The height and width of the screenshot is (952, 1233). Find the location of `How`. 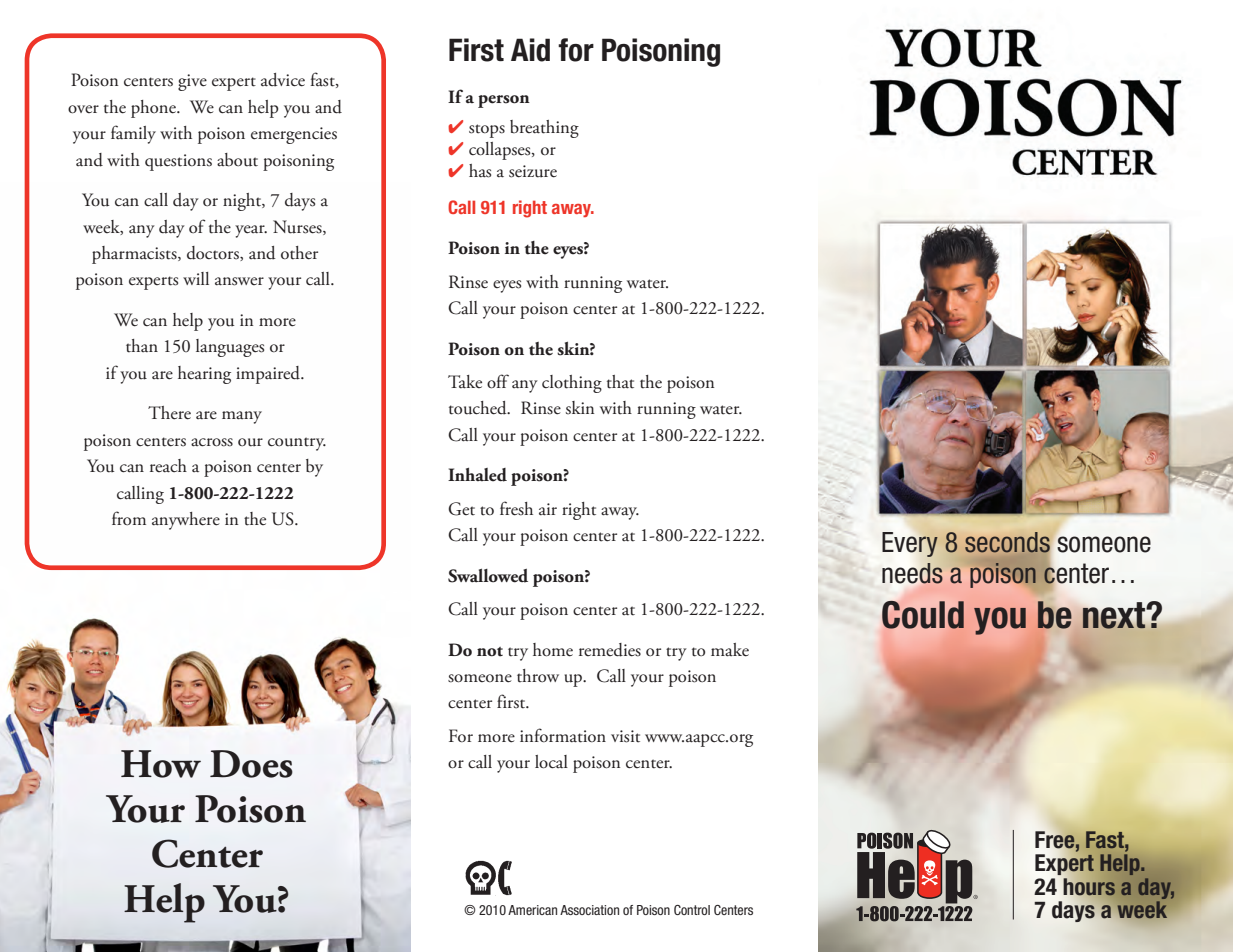

How is located at coordinates (161, 764).
